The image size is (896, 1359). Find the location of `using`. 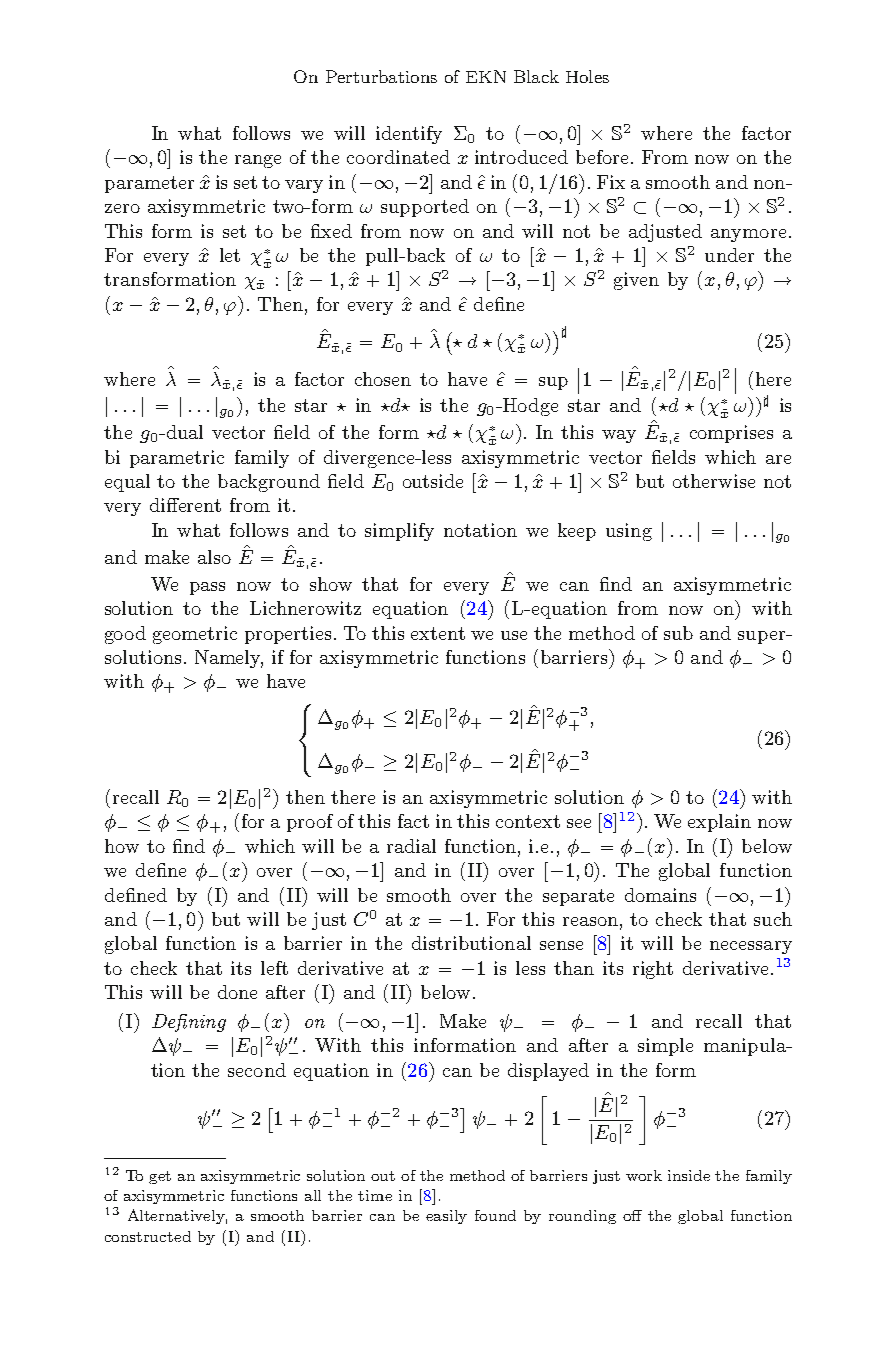

using is located at coordinates (629, 532).
